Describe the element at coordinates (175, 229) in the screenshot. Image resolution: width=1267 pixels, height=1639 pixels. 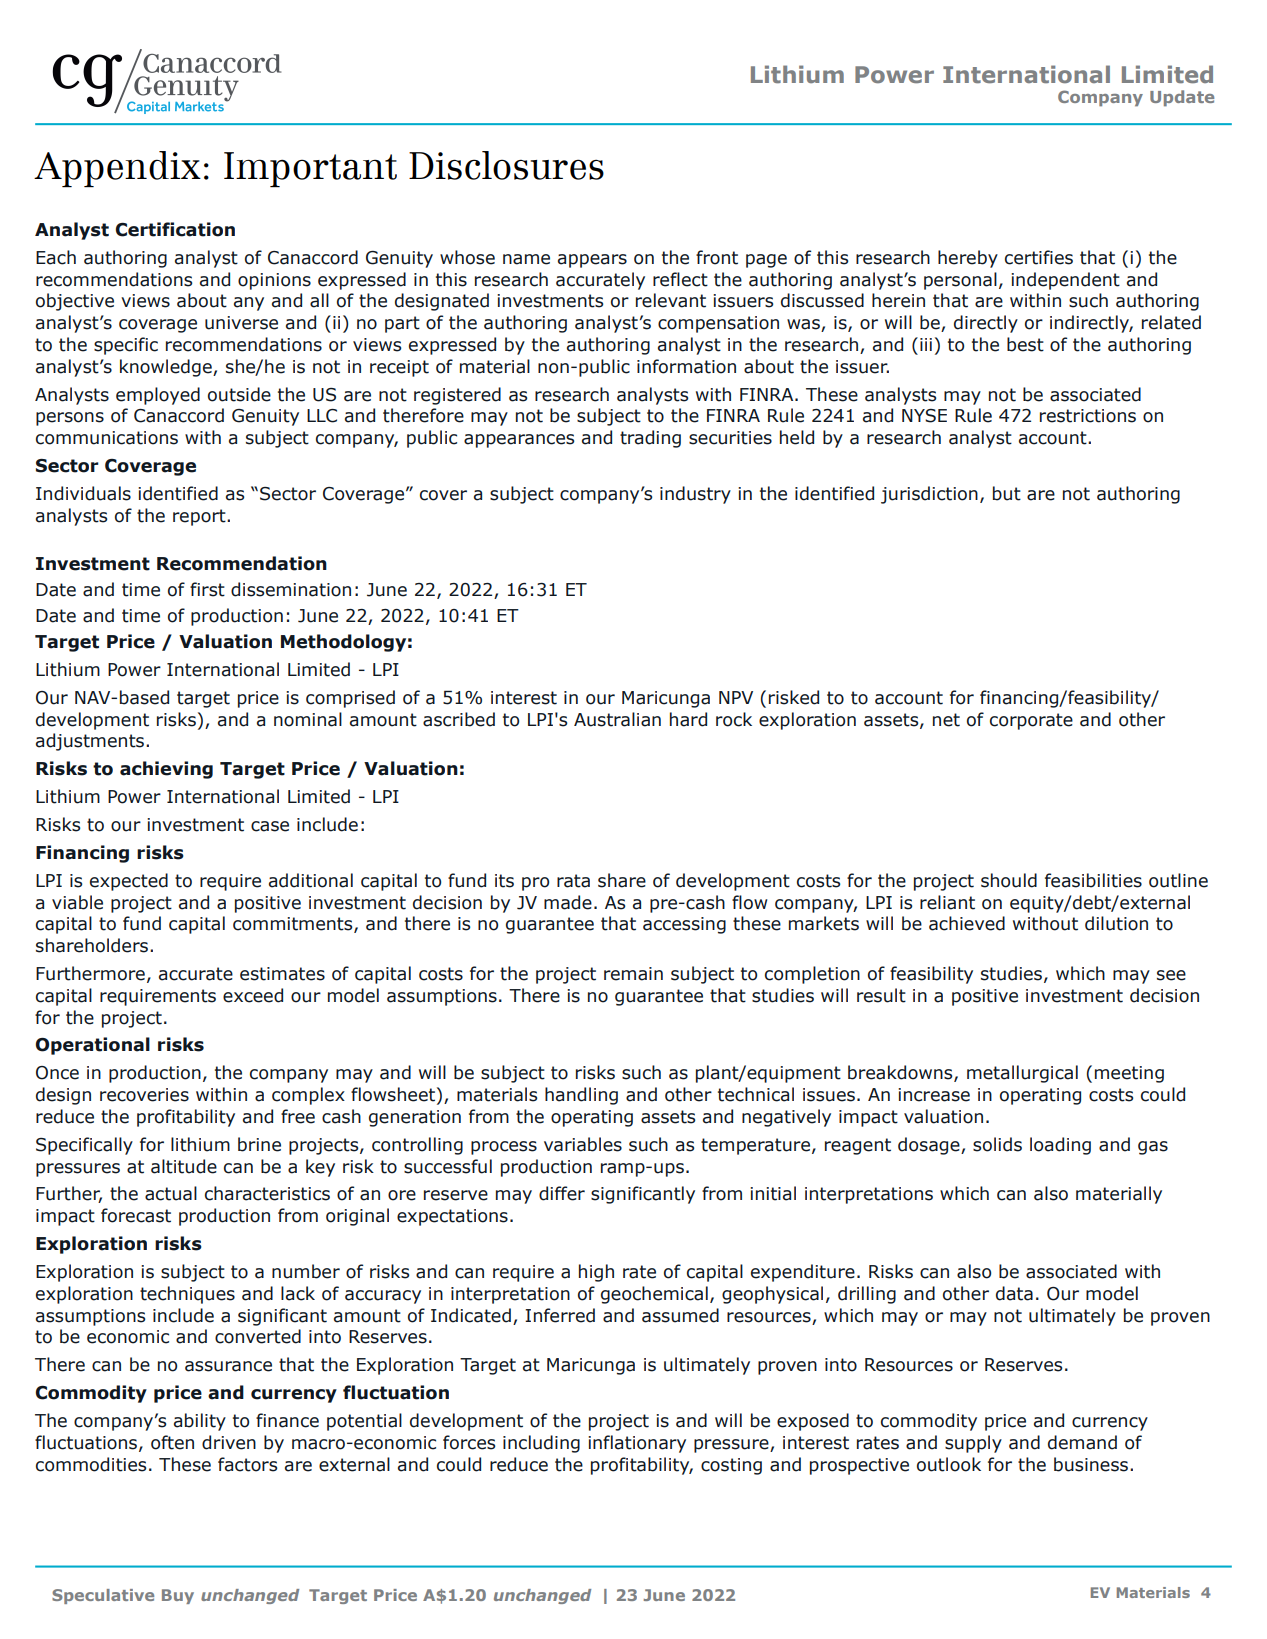
I see `Certification` at that location.
